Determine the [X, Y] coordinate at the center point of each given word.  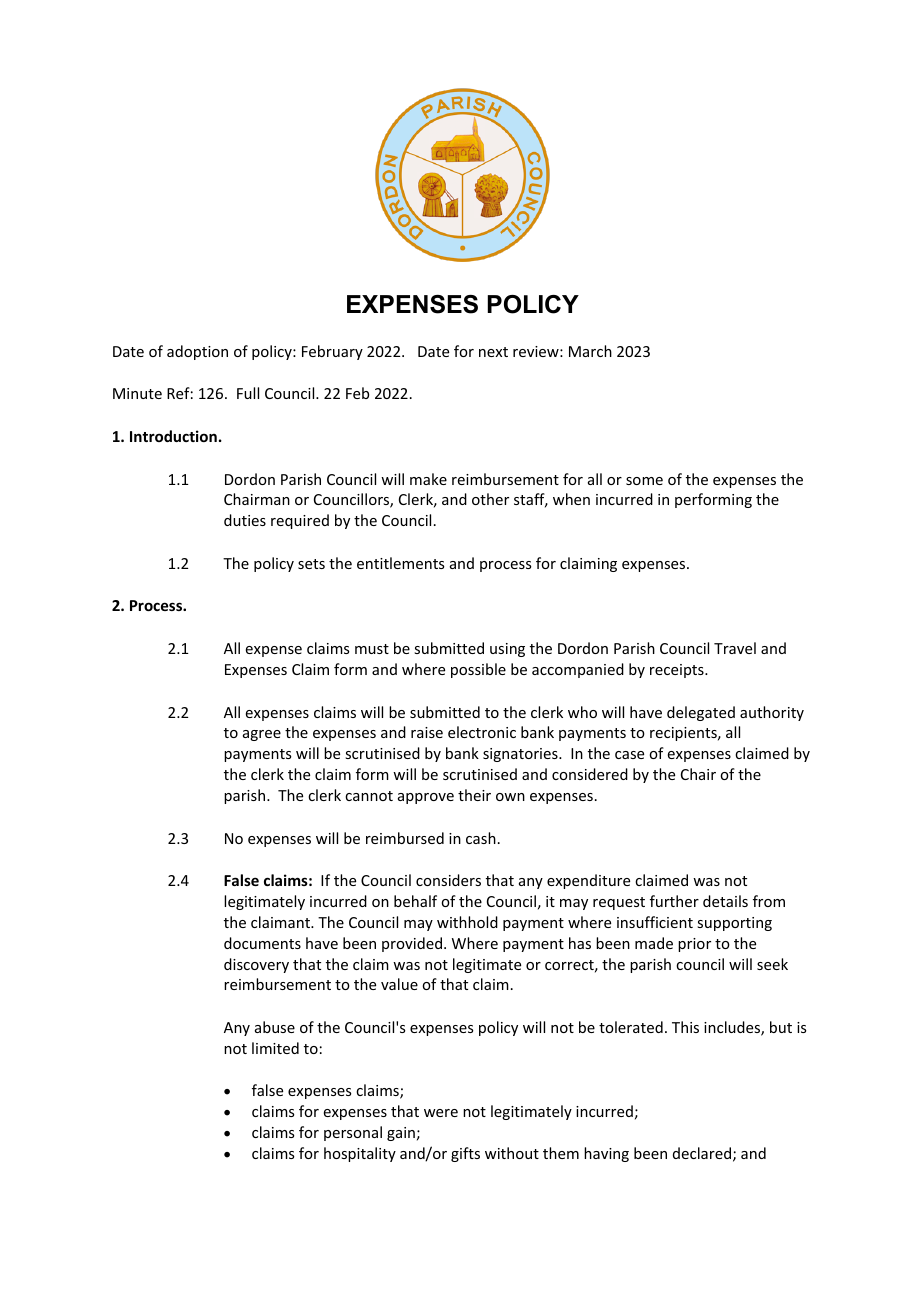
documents [262, 943]
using [507, 650]
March [590, 351]
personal [353, 1133]
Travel [735, 648]
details [725, 901]
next [493, 352]
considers [448, 880]
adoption [197, 352]
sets [311, 564]
